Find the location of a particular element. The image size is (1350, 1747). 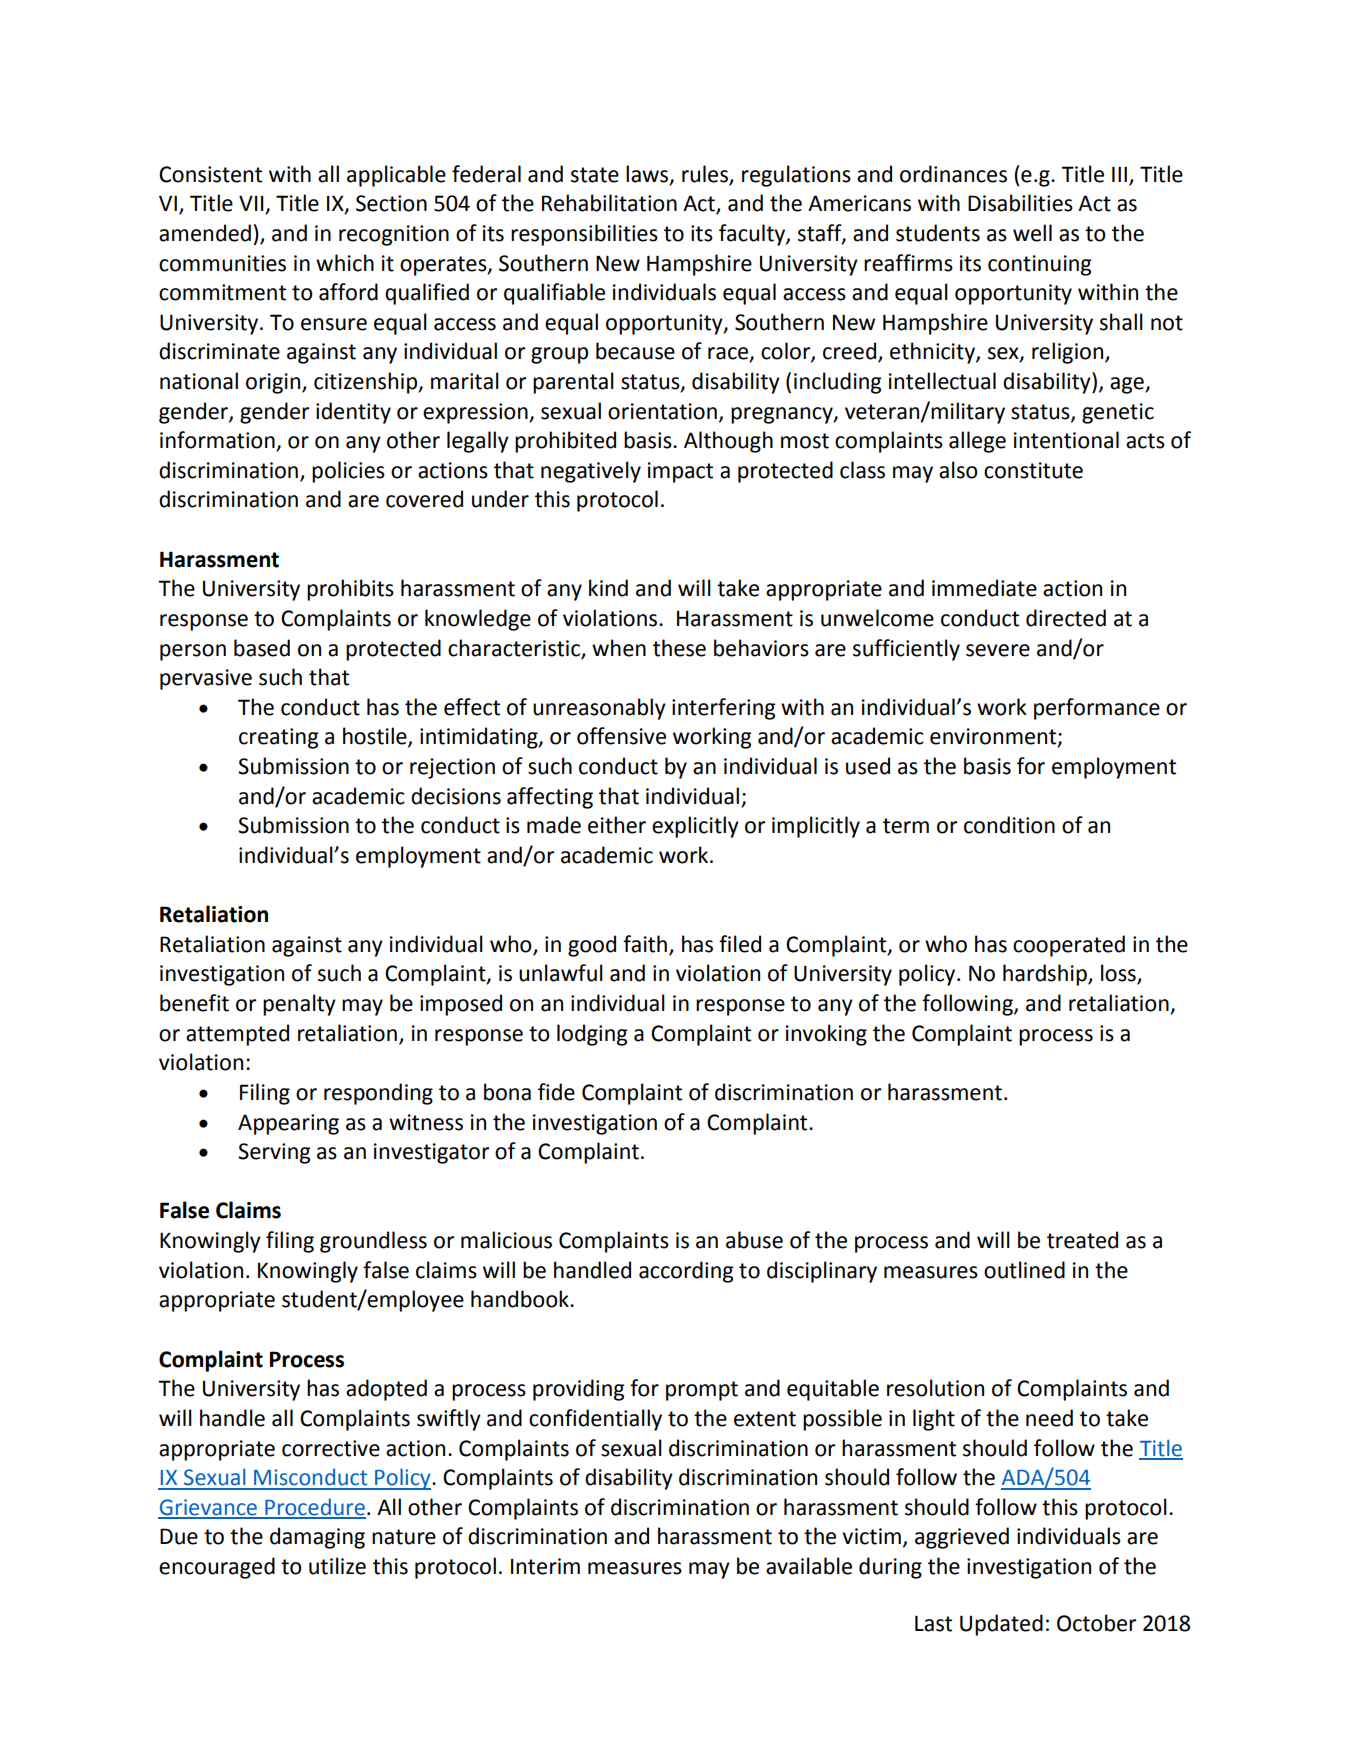

Interim is located at coordinates (545, 1566).
